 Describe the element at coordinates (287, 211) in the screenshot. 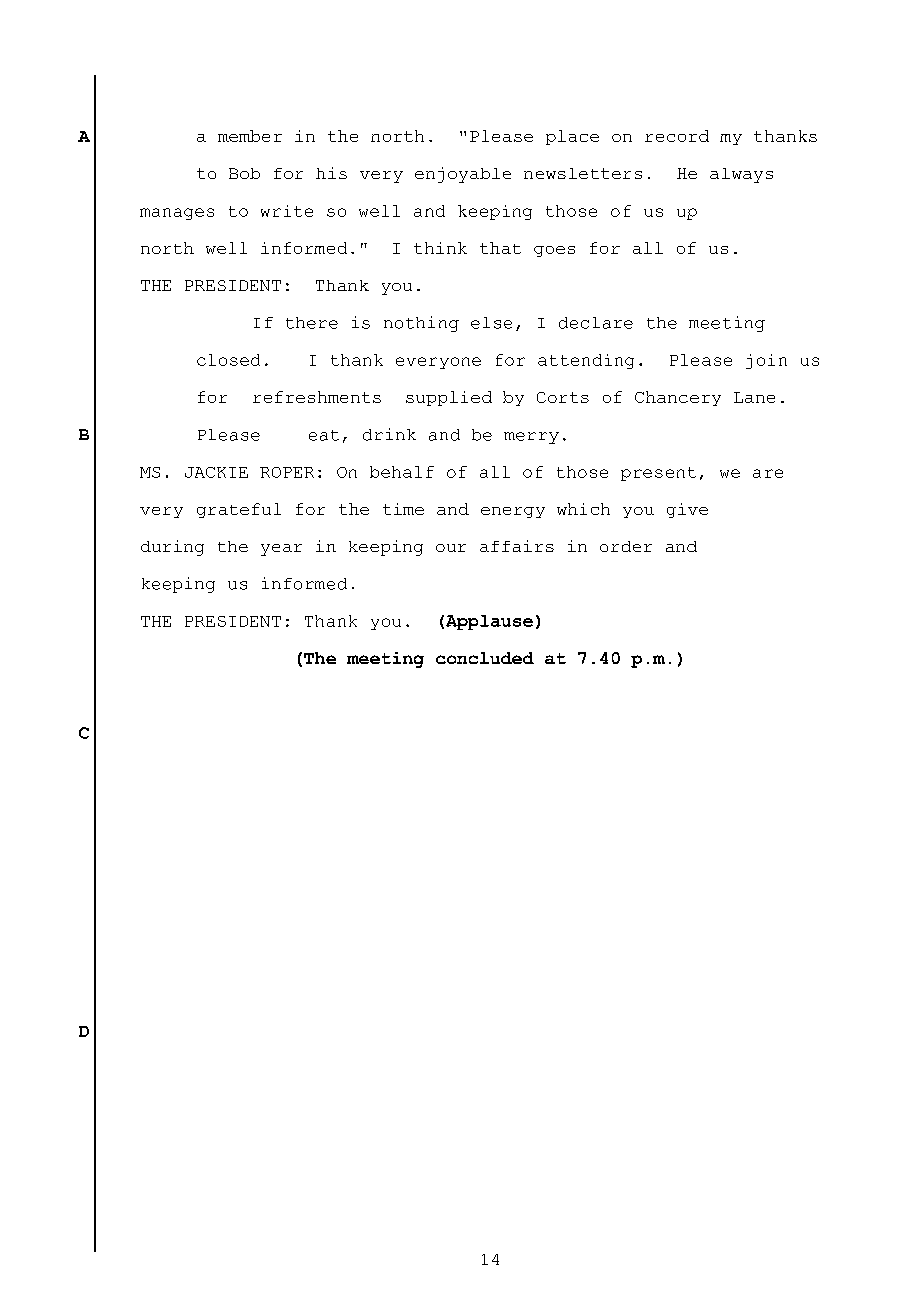

I see `write` at that location.
